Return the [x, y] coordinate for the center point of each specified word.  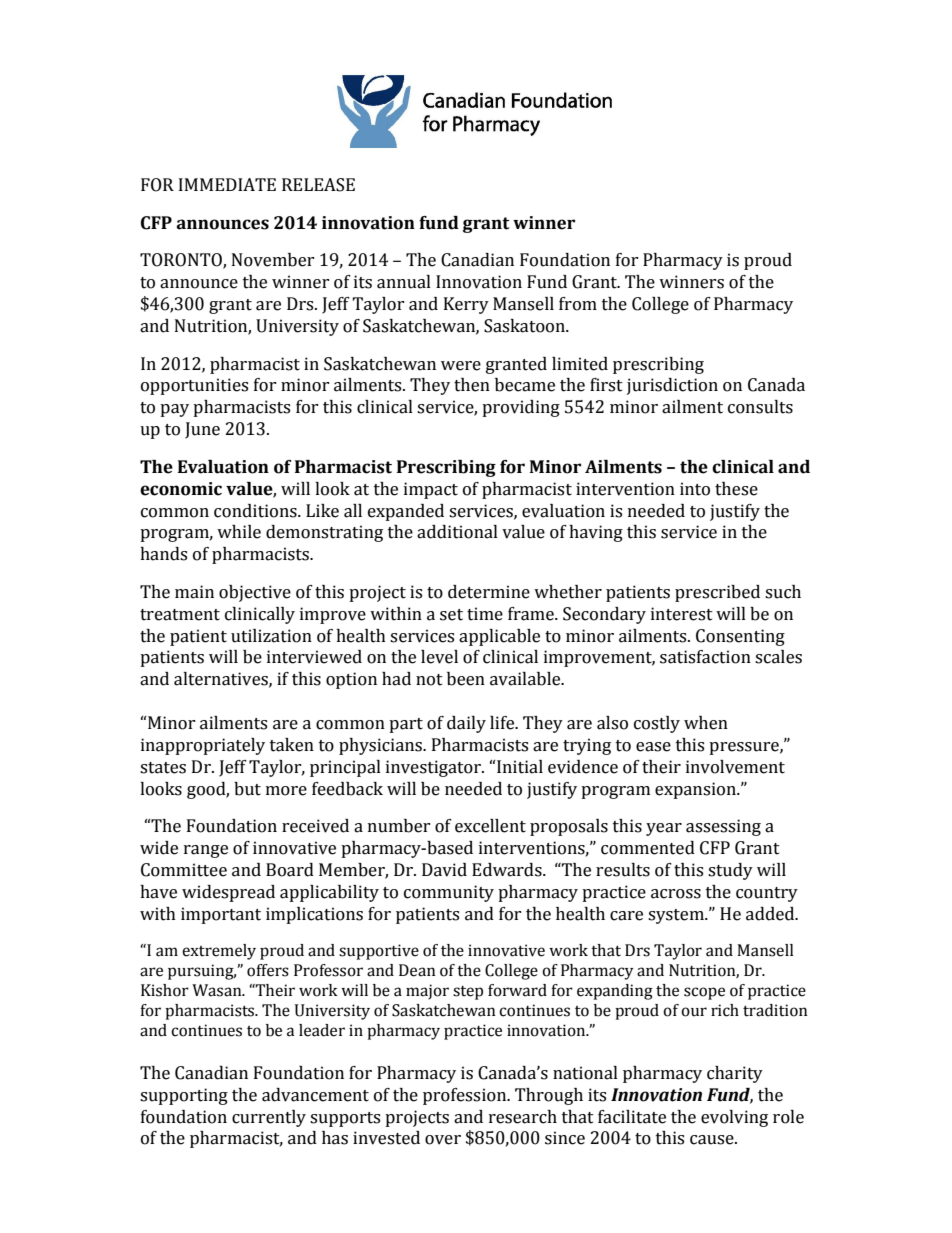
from [578, 304]
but [247, 789]
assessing [723, 827]
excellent [490, 826]
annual [404, 282]
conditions [256, 511]
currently [269, 1118]
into [695, 489]
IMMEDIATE [227, 184]
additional [457, 532]
